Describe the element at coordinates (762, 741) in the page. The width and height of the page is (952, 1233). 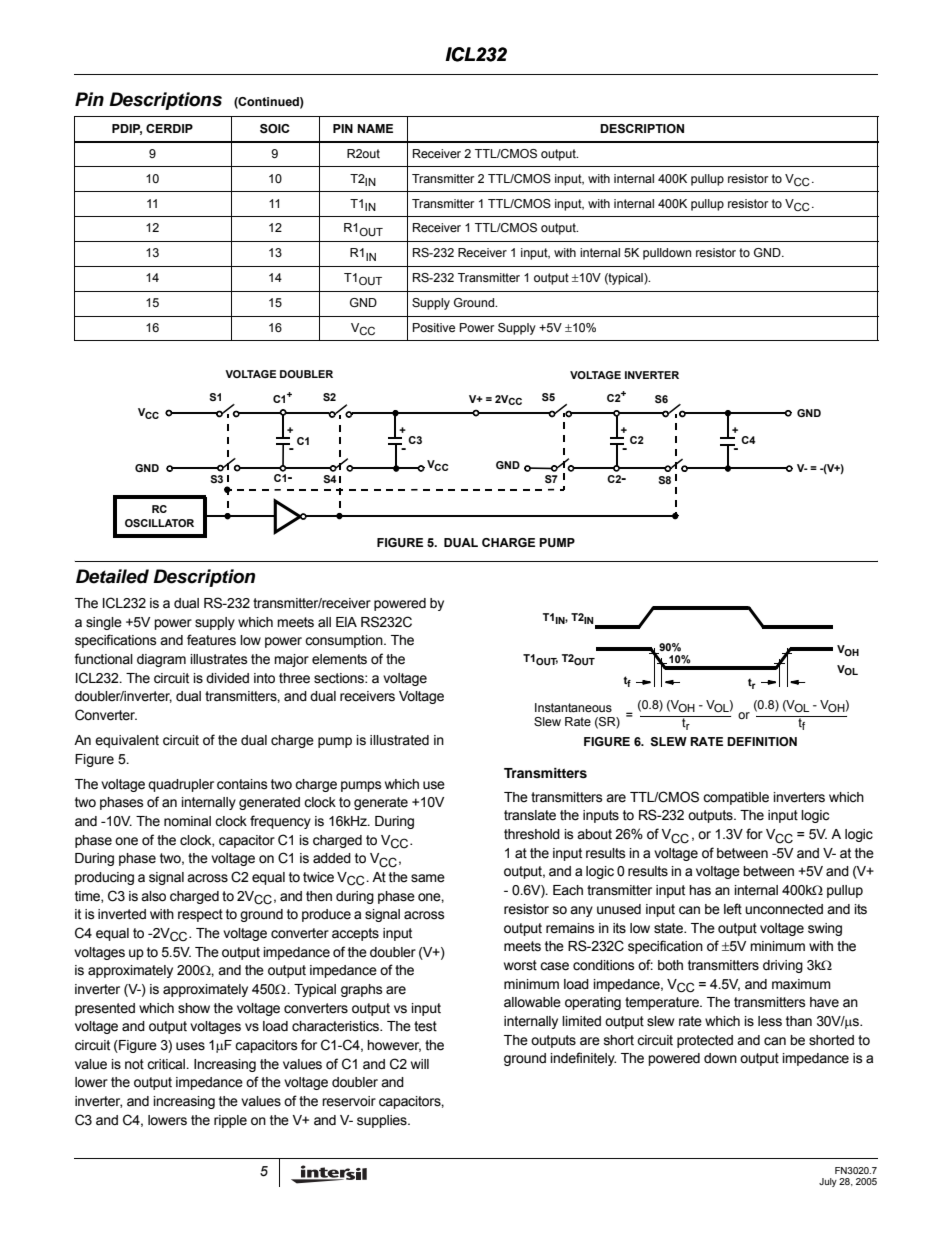
I see `DEFINITION` at that location.
